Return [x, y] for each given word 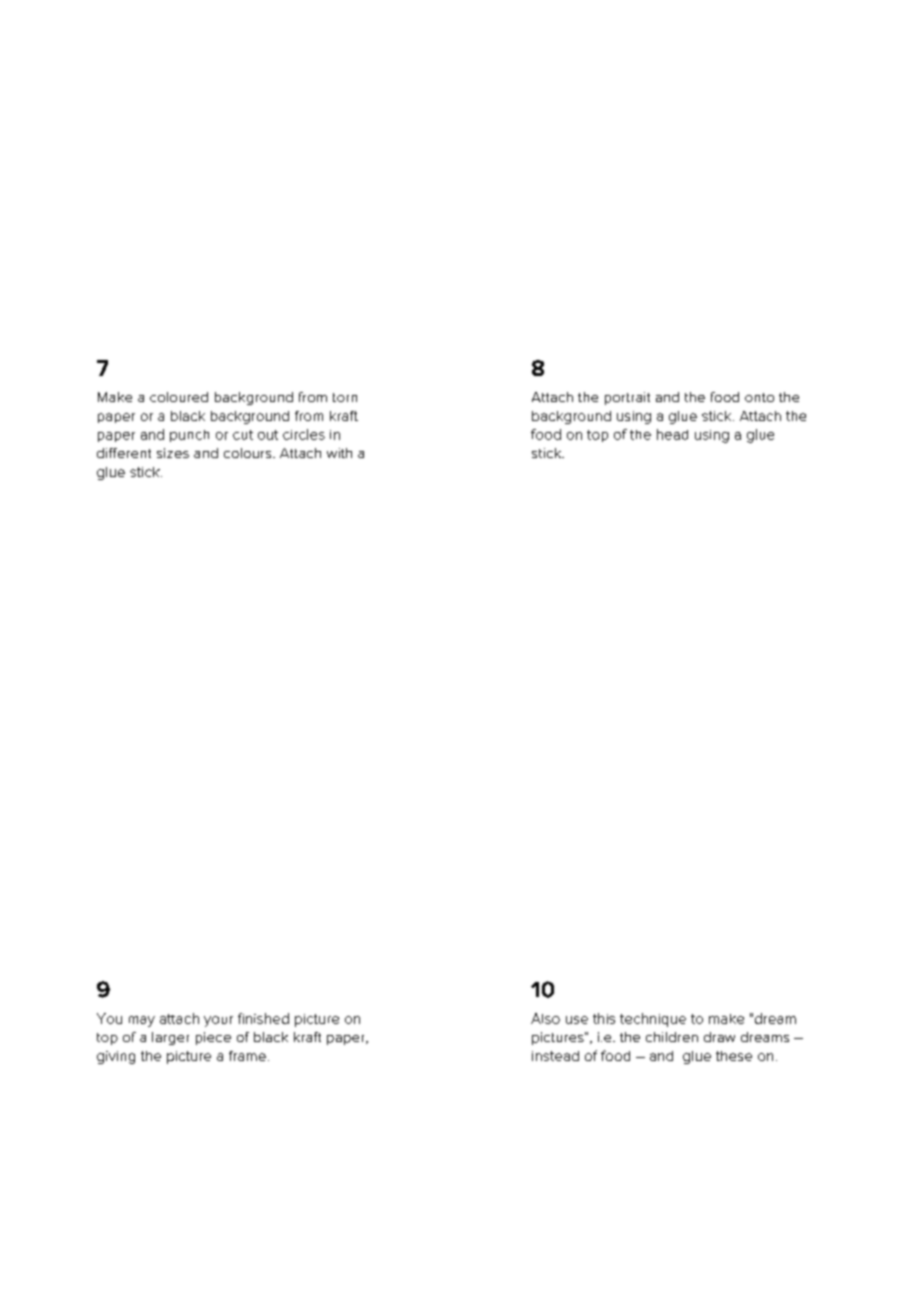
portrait [627, 398]
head [672, 434]
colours [249, 453]
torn [345, 397]
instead [555, 1056]
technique [653, 1020]
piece [213, 1038]
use [577, 1020]
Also [545, 1018]
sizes [173, 453]
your [218, 1021]
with [339, 453]
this [604, 1018]
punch [189, 436]
